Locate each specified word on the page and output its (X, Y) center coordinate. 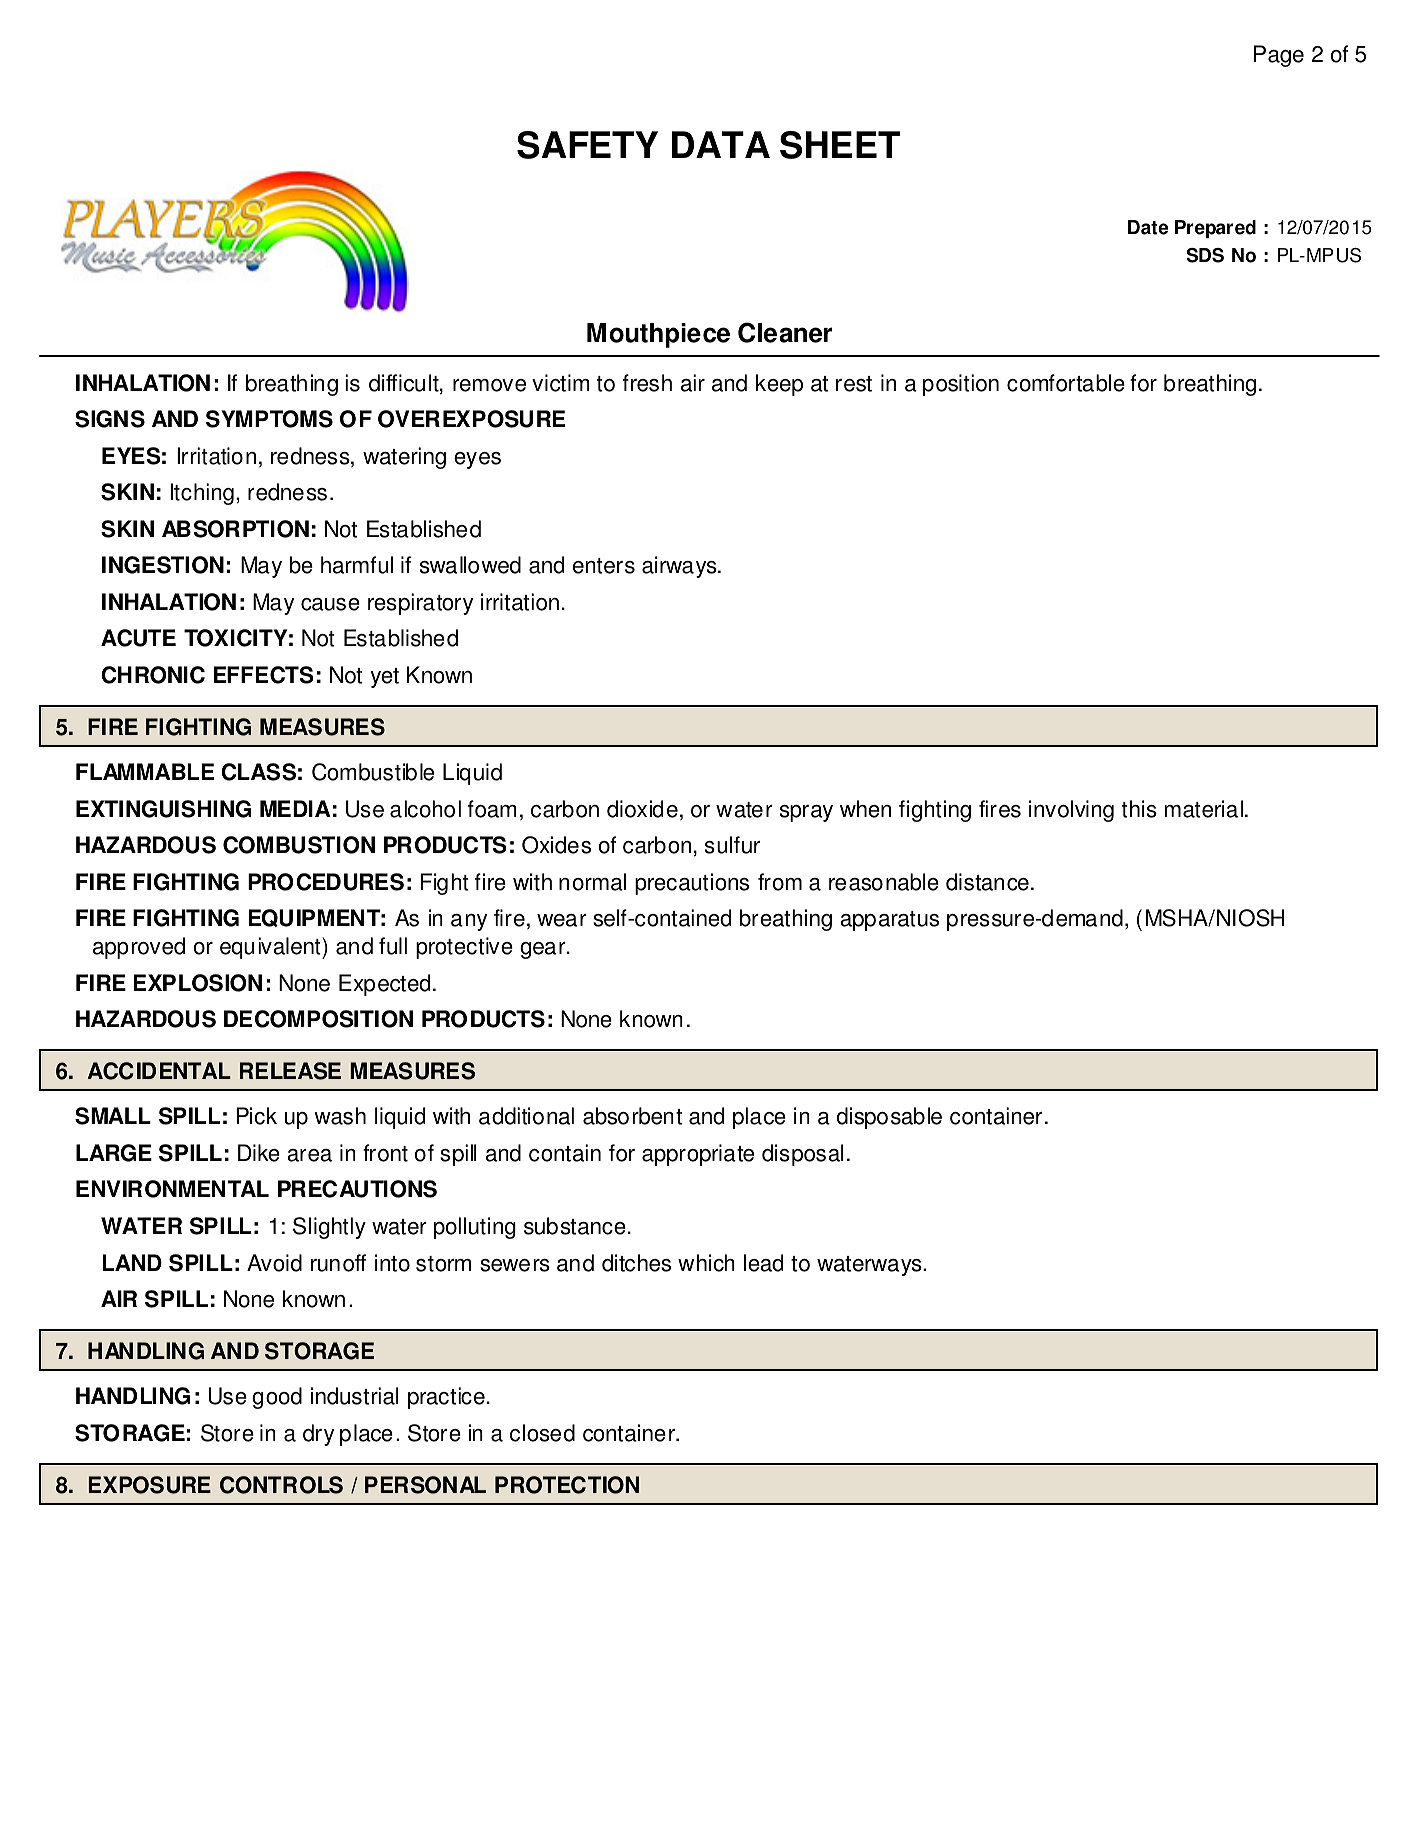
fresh (647, 383)
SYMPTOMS (269, 419)
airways (680, 567)
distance (987, 882)
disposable (889, 1118)
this (1139, 809)
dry (318, 1435)
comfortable (1066, 383)
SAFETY (587, 145)
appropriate (698, 1155)
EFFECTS (264, 675)
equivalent (271, 948)
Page (1279, 56)
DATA (721, 144)
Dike (259, 1153)
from (780, 882)
